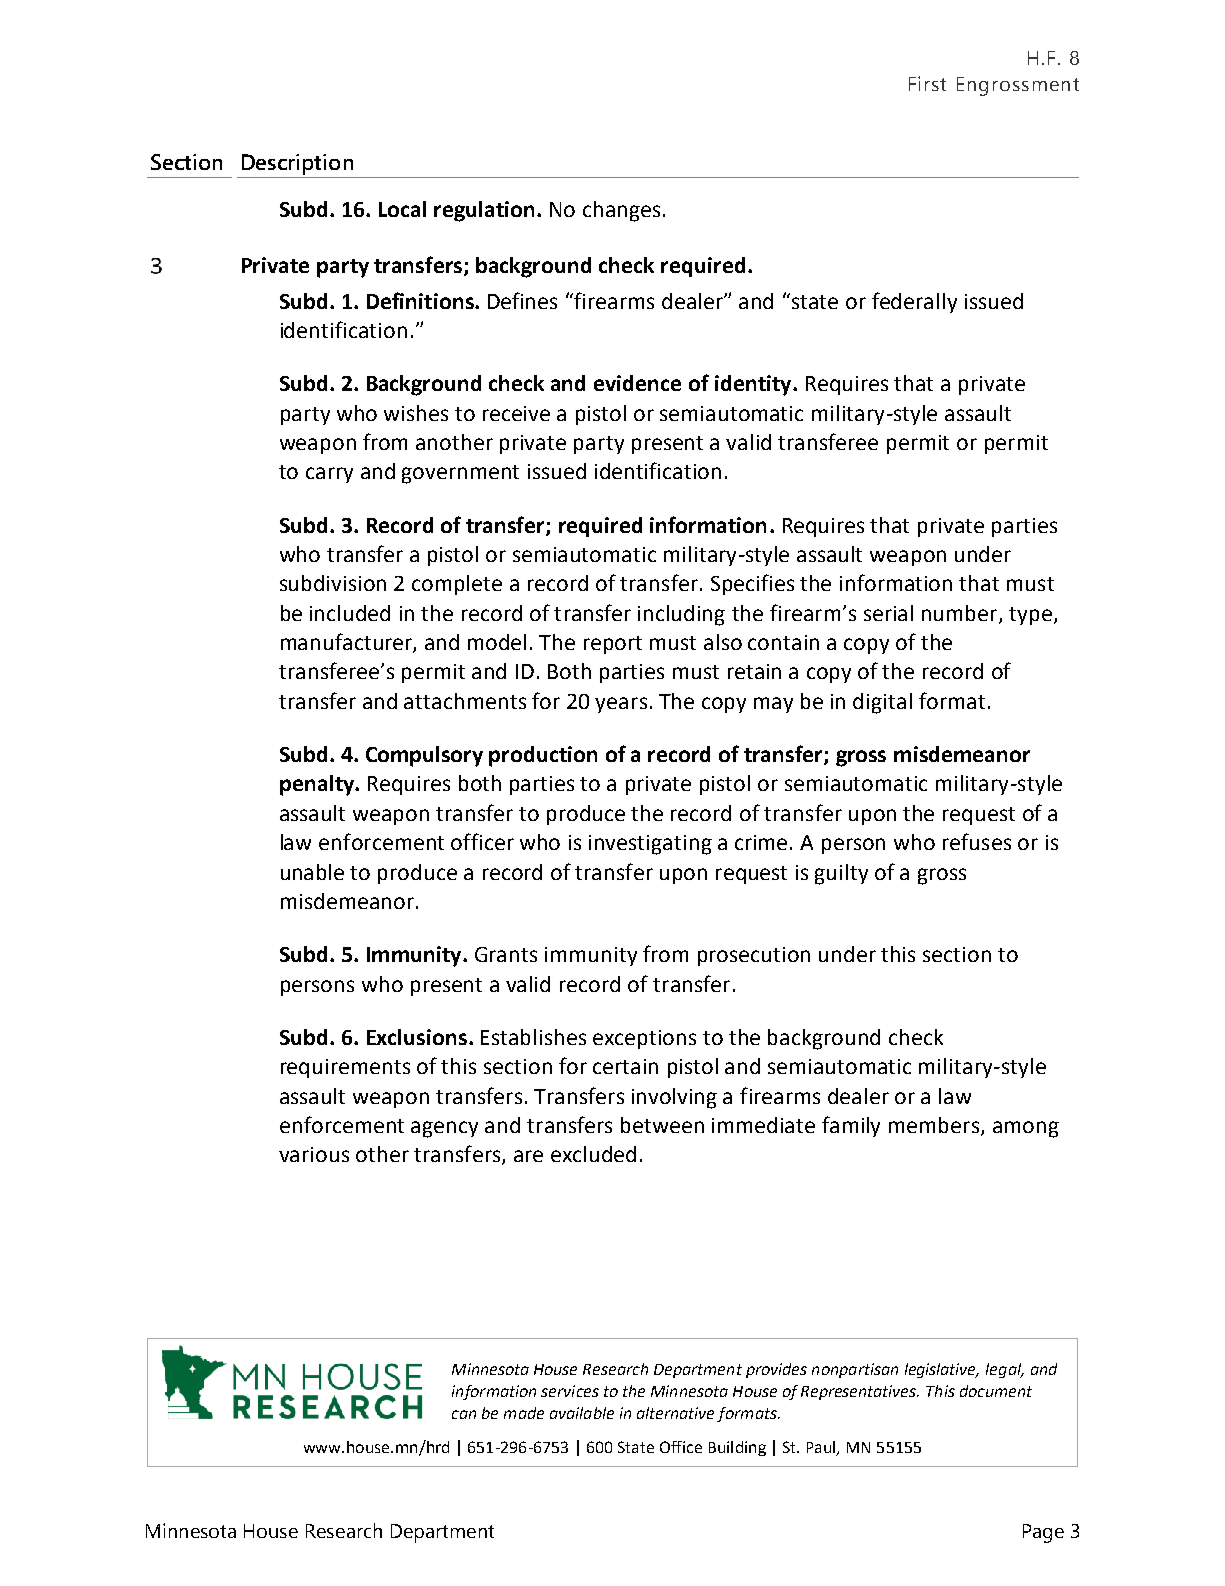 This page has width=1225, height=1586. I want to click on members, so click(935, 1126).
